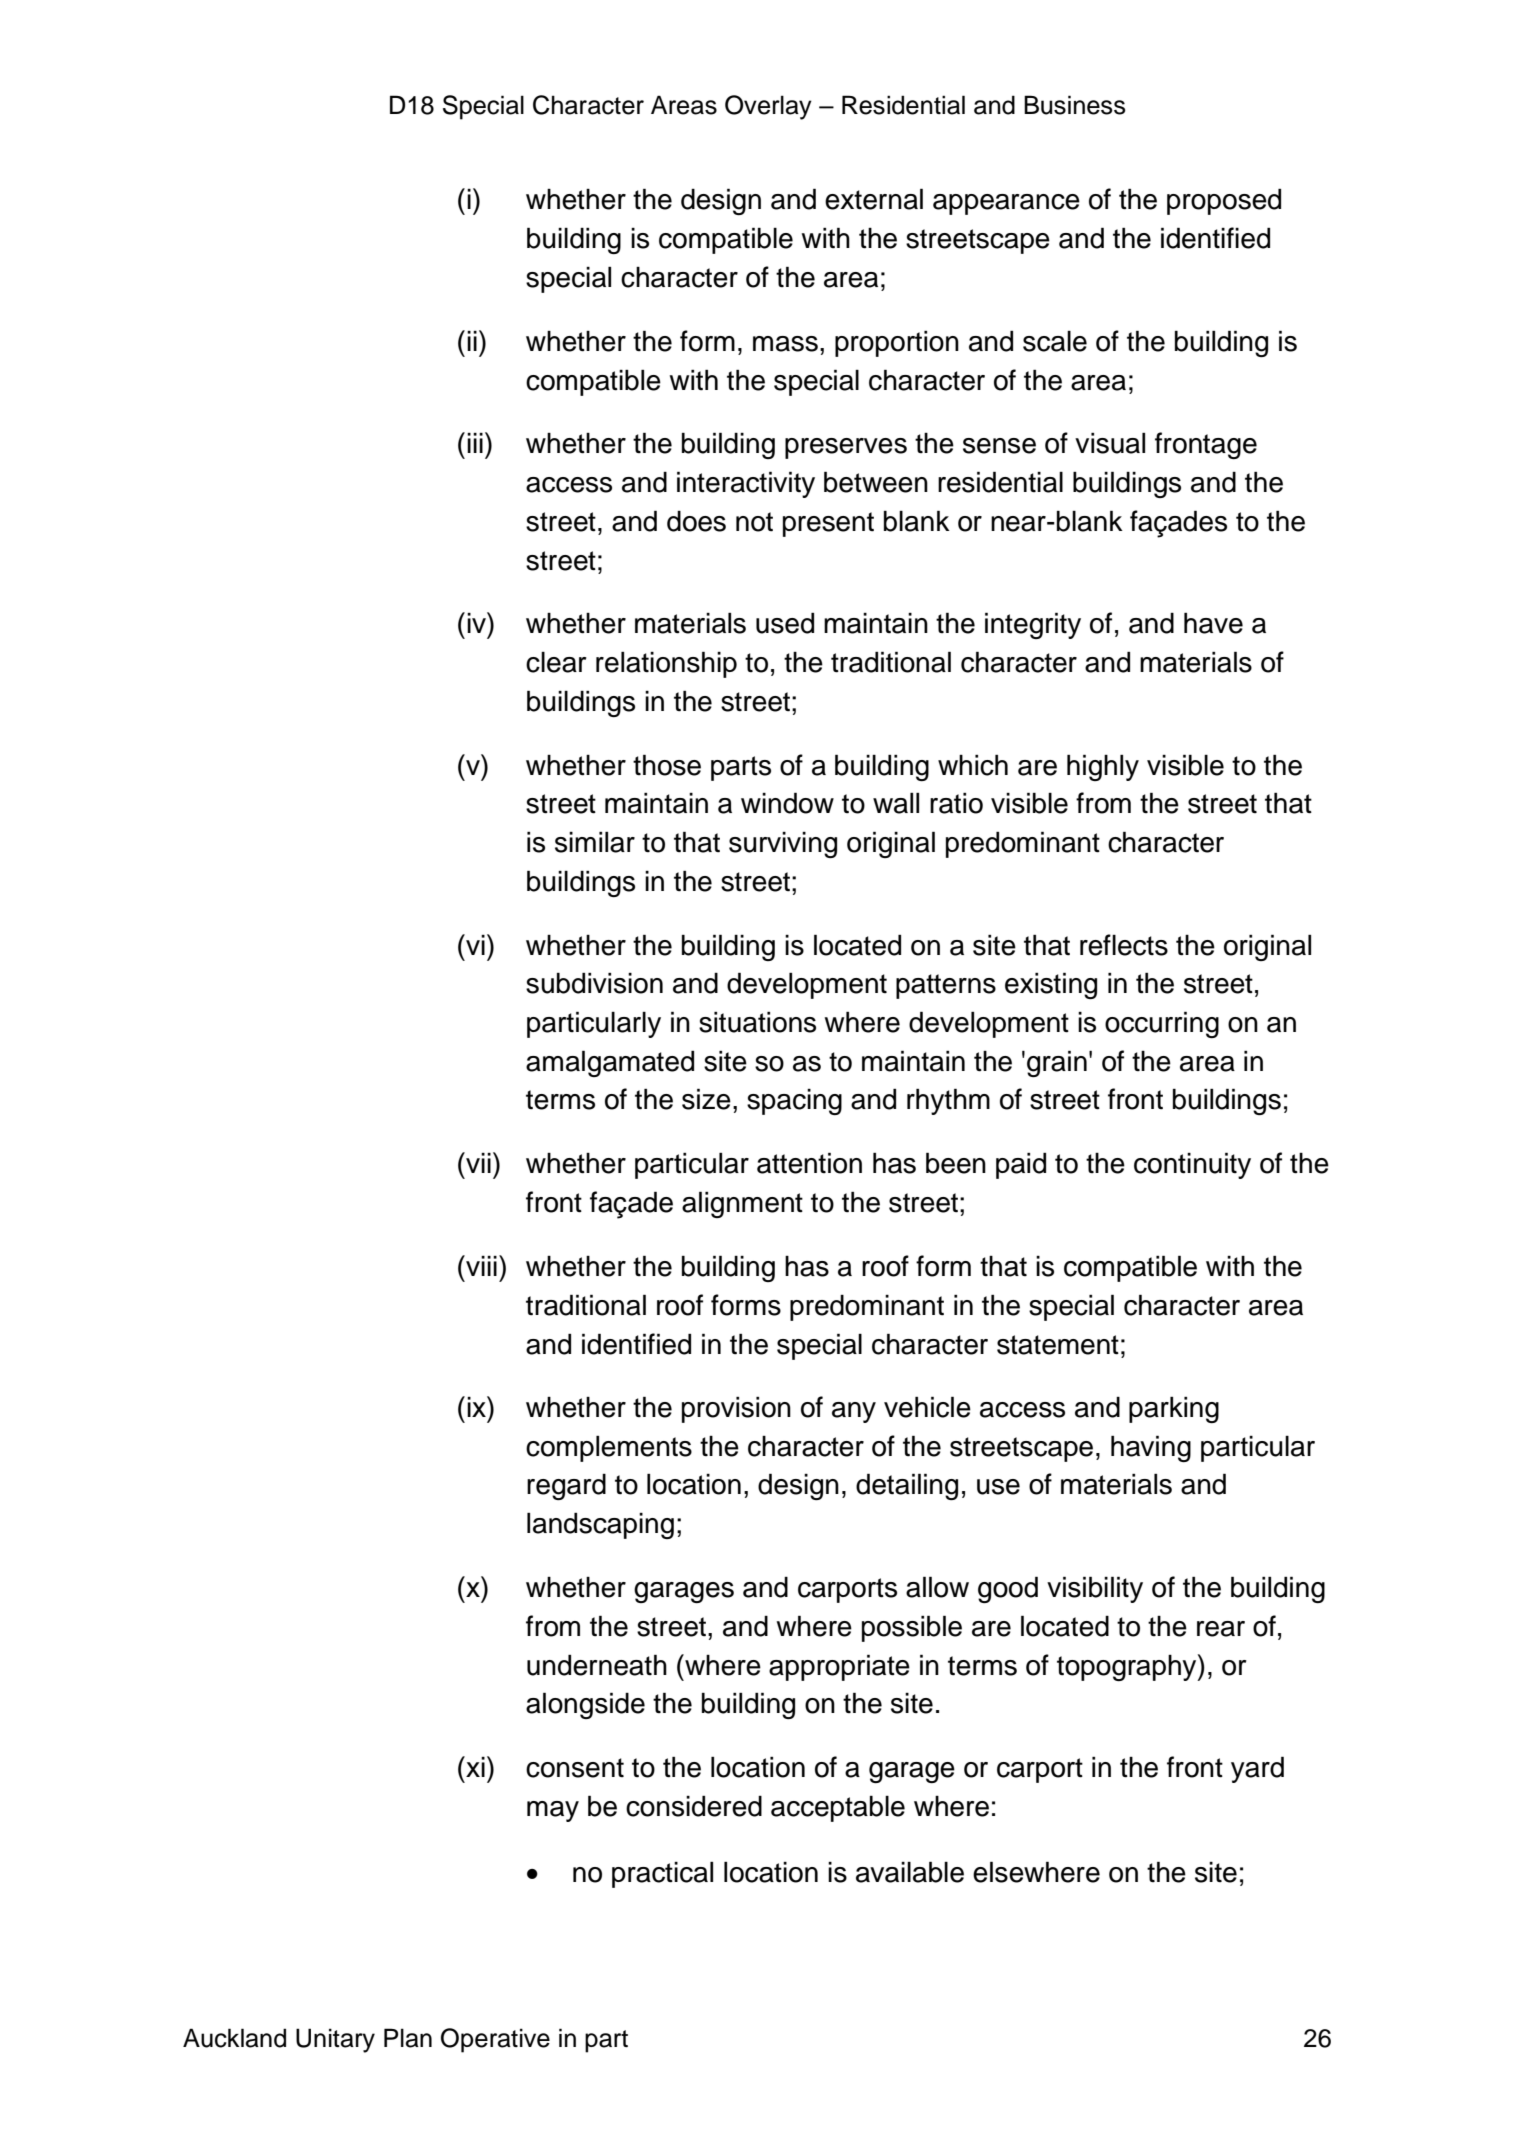  I want to click on used, so click(785, 623).
